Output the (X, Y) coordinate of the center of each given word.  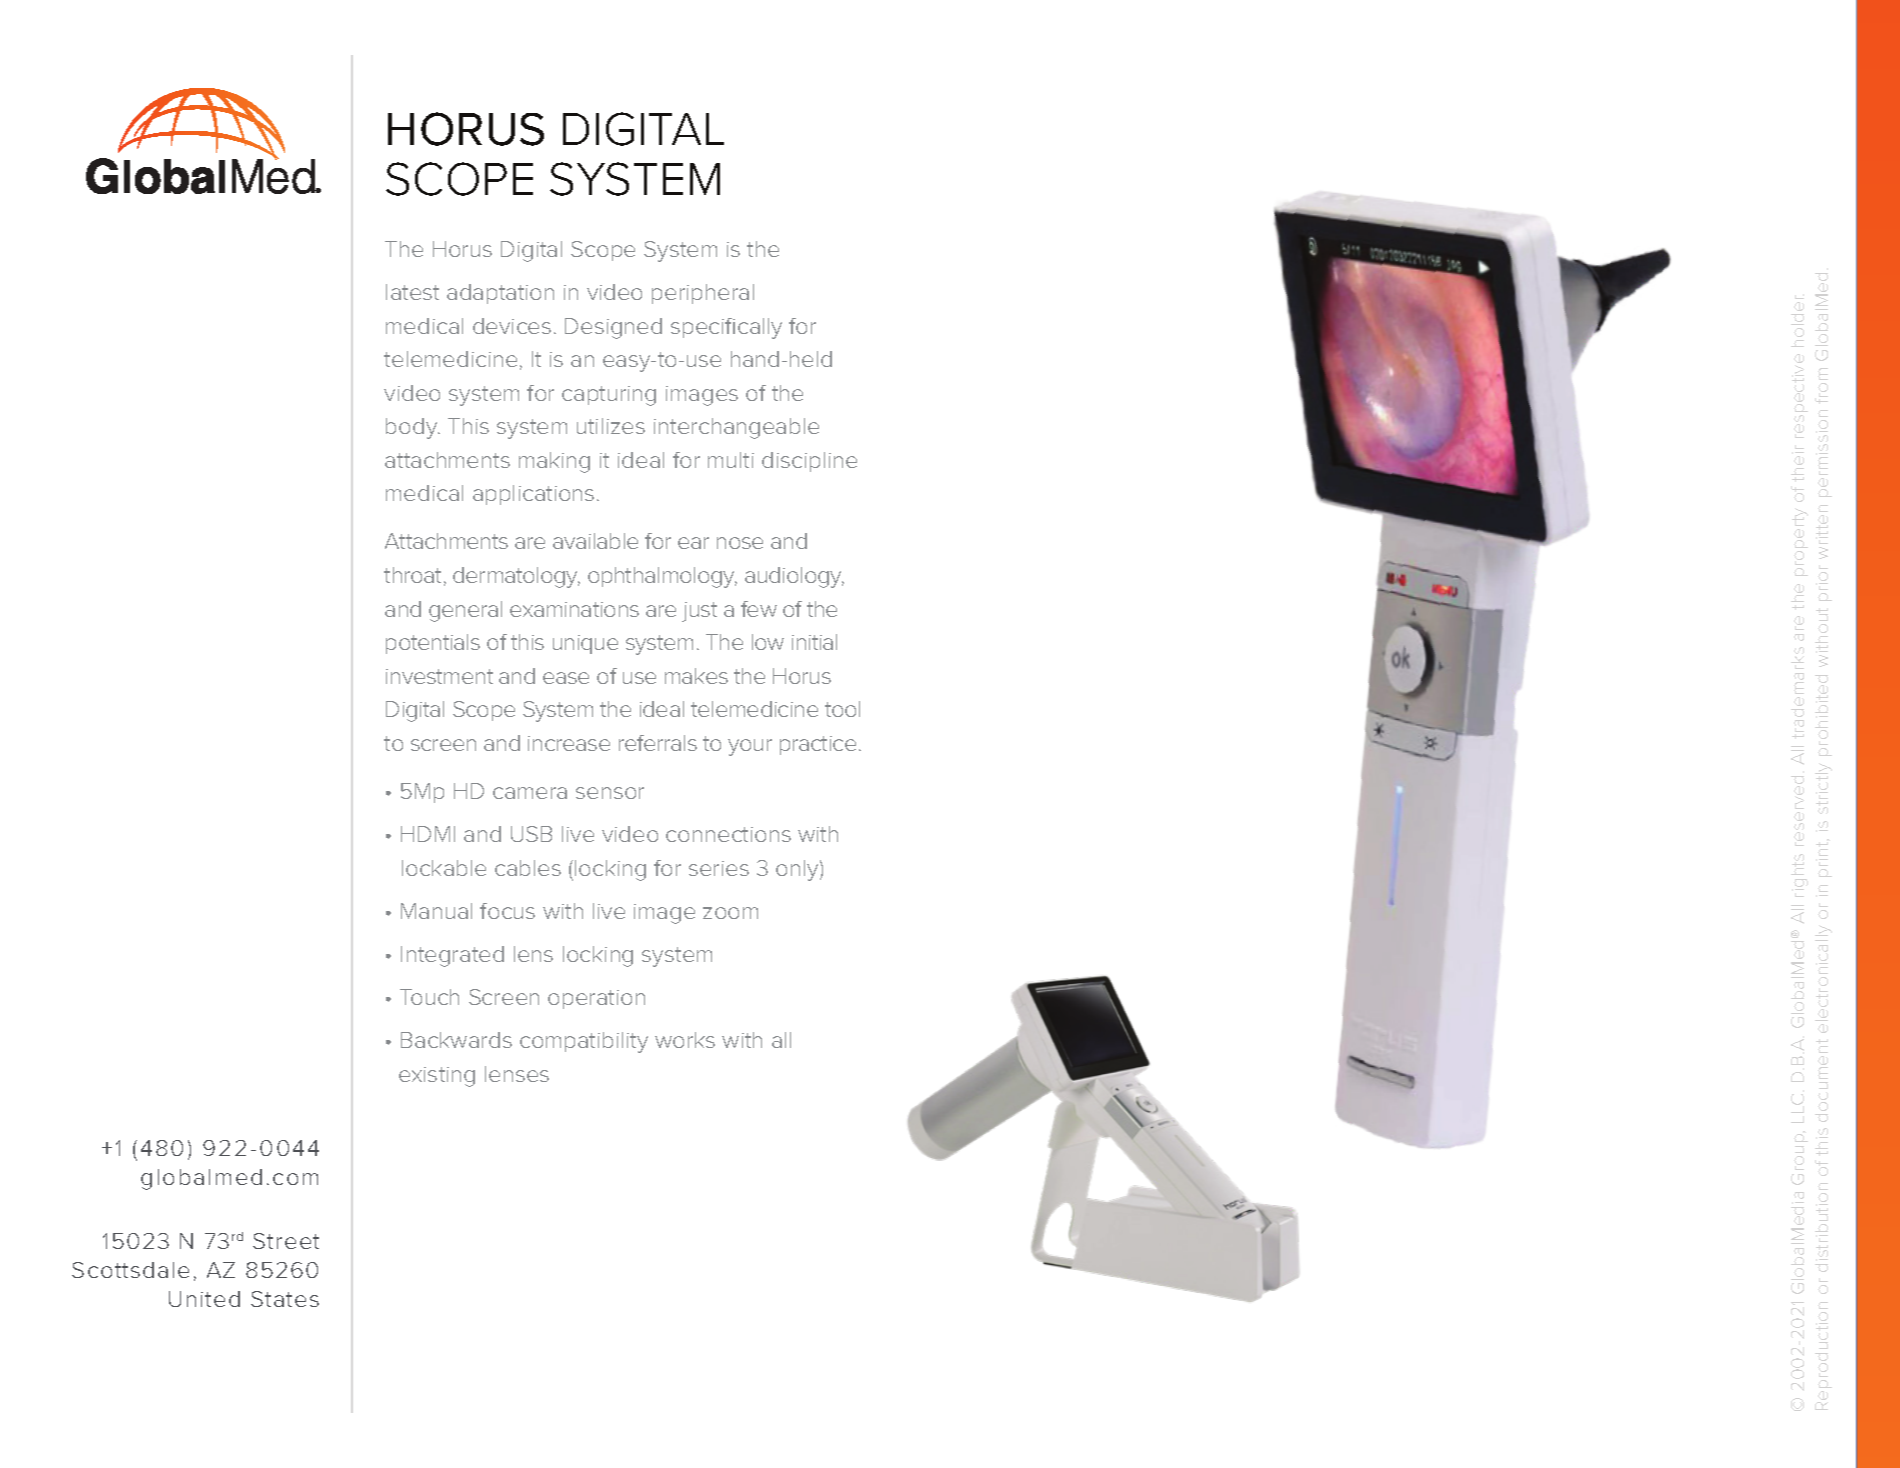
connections (728, 834)
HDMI (428, 834)
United (204, 1299)
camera (530, 793)
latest (412, 292)
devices (512, 326)
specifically (726, 328)
